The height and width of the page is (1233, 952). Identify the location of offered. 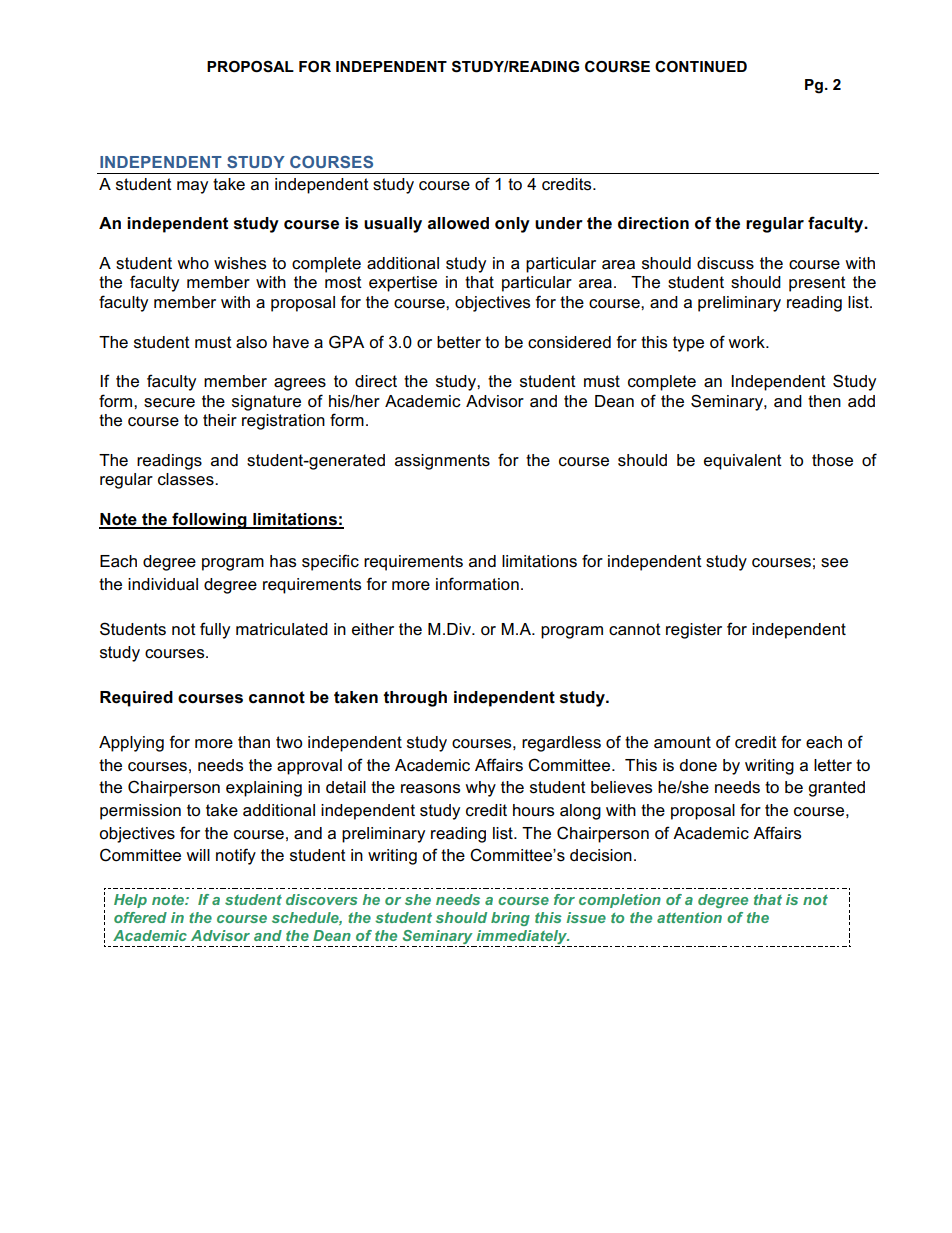
(140, 917).
